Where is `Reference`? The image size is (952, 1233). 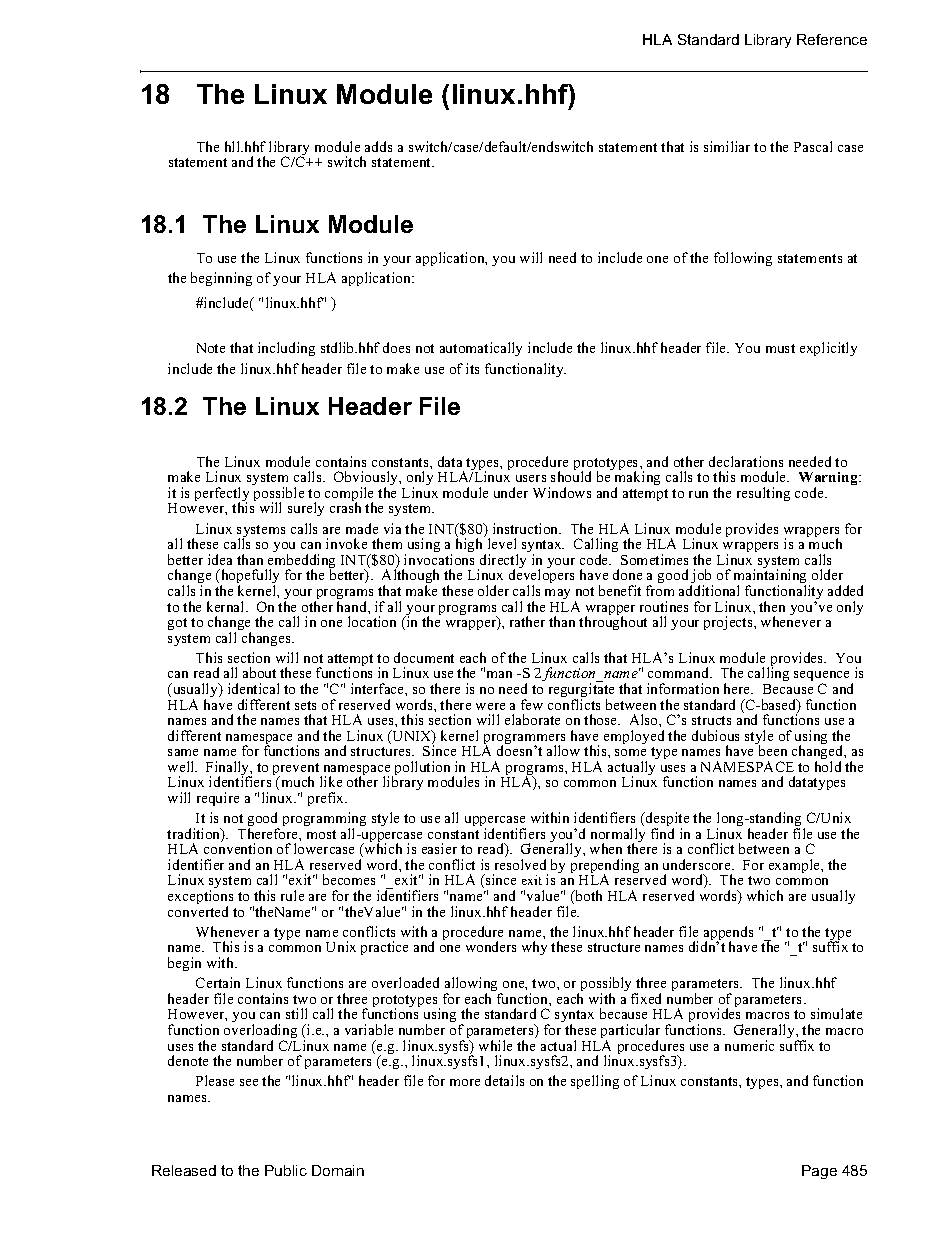
Reference is located at coordinates (832, 39).
